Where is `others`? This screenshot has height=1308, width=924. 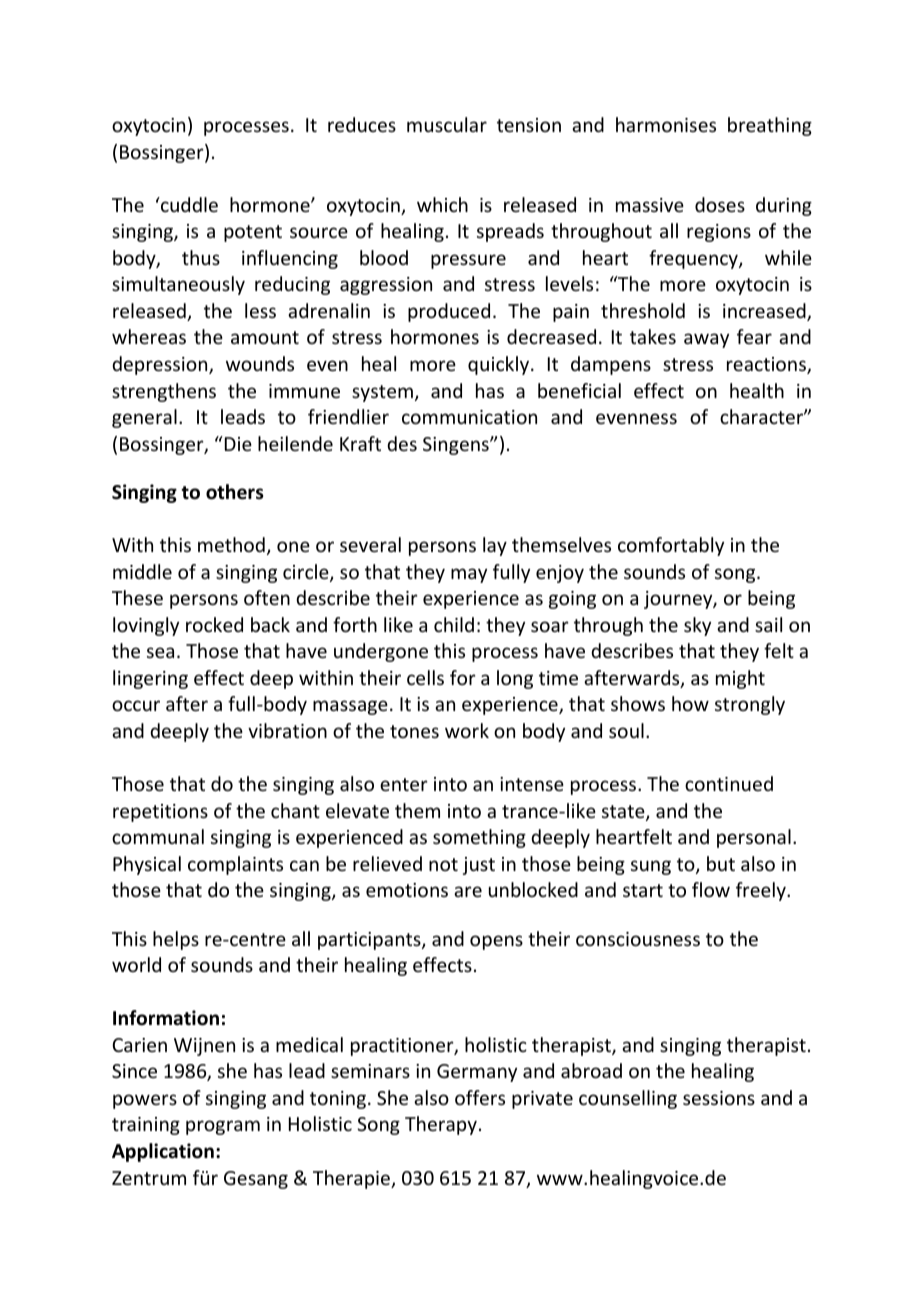 others is located at coordinates (235, 492).
